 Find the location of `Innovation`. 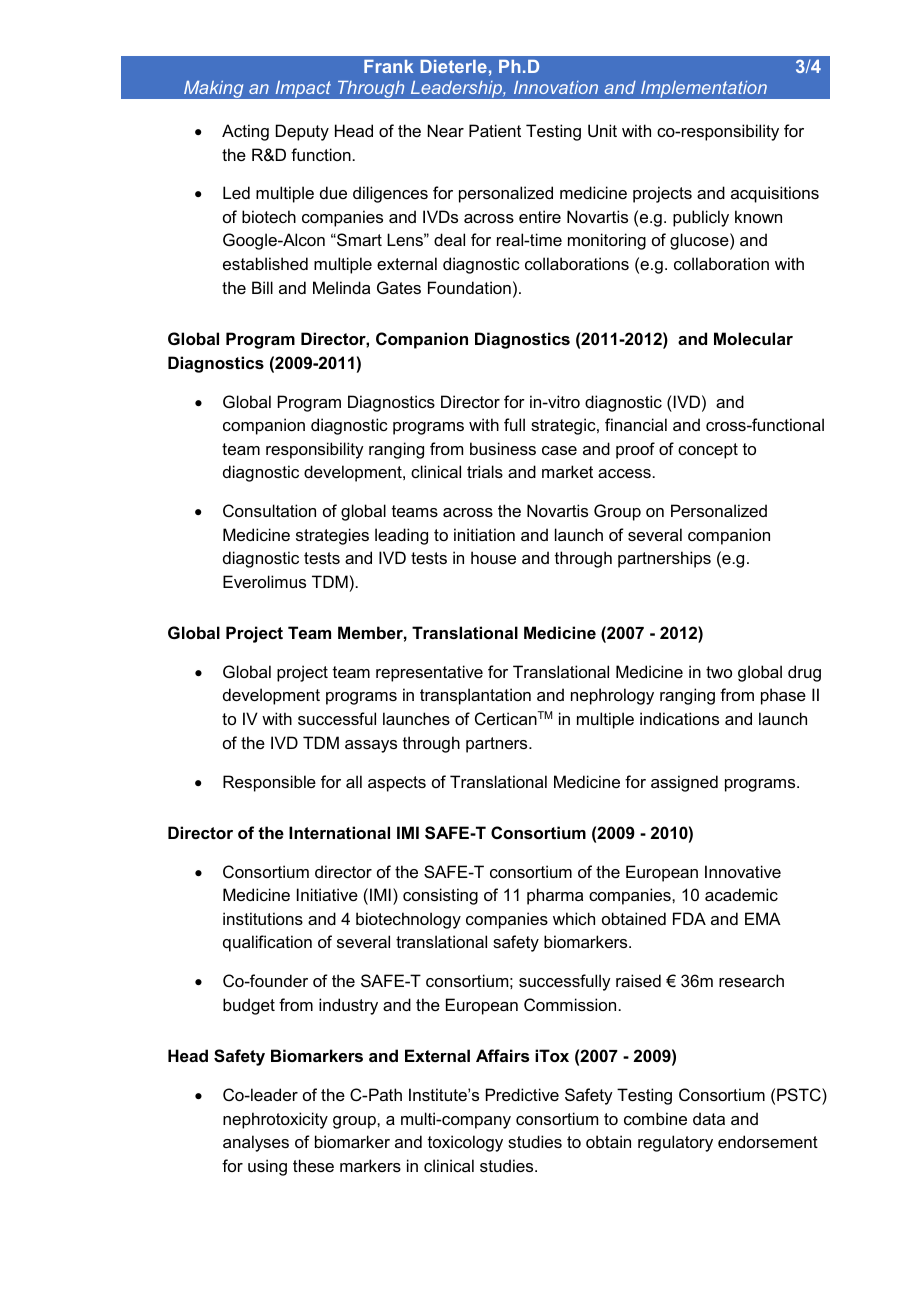

Innovation is located at coordinates (556, 87).
